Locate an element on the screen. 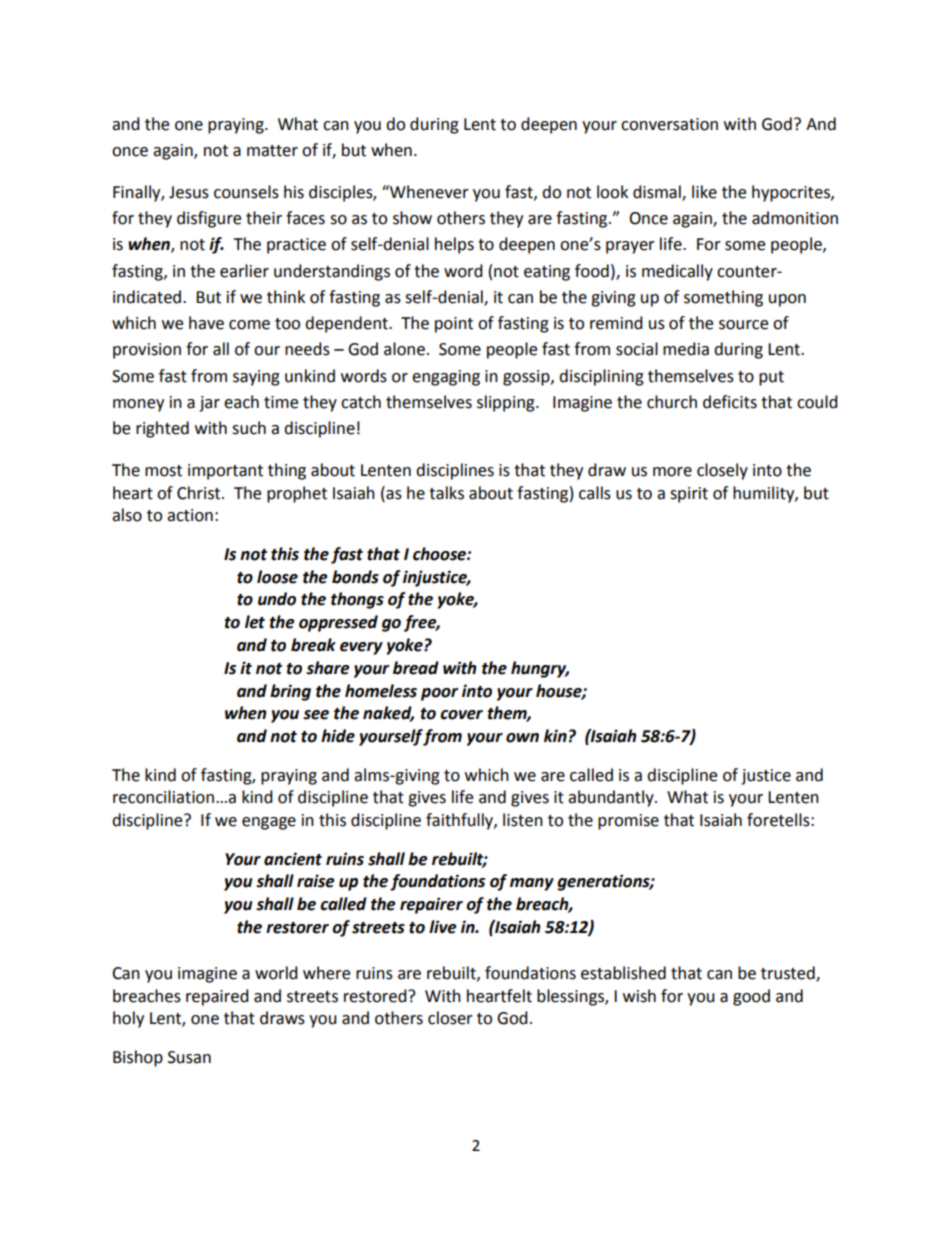 Image resolution: width=952 pixels, height=1233 pixels. engage is located at coordinates (269, 823).
